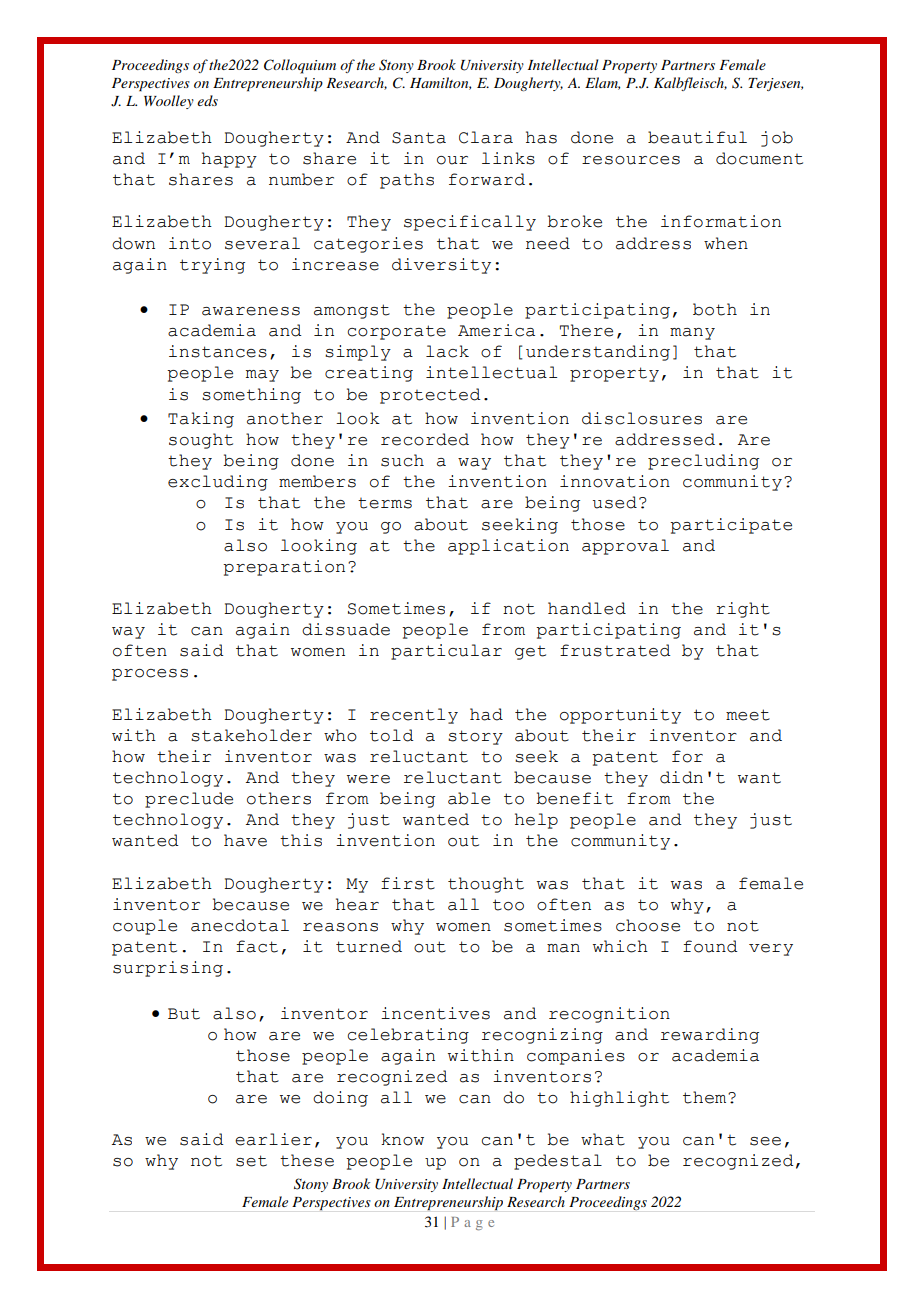 This screenshot has height=1308, width=924. I want to click on preparation, so click(284, 568).
